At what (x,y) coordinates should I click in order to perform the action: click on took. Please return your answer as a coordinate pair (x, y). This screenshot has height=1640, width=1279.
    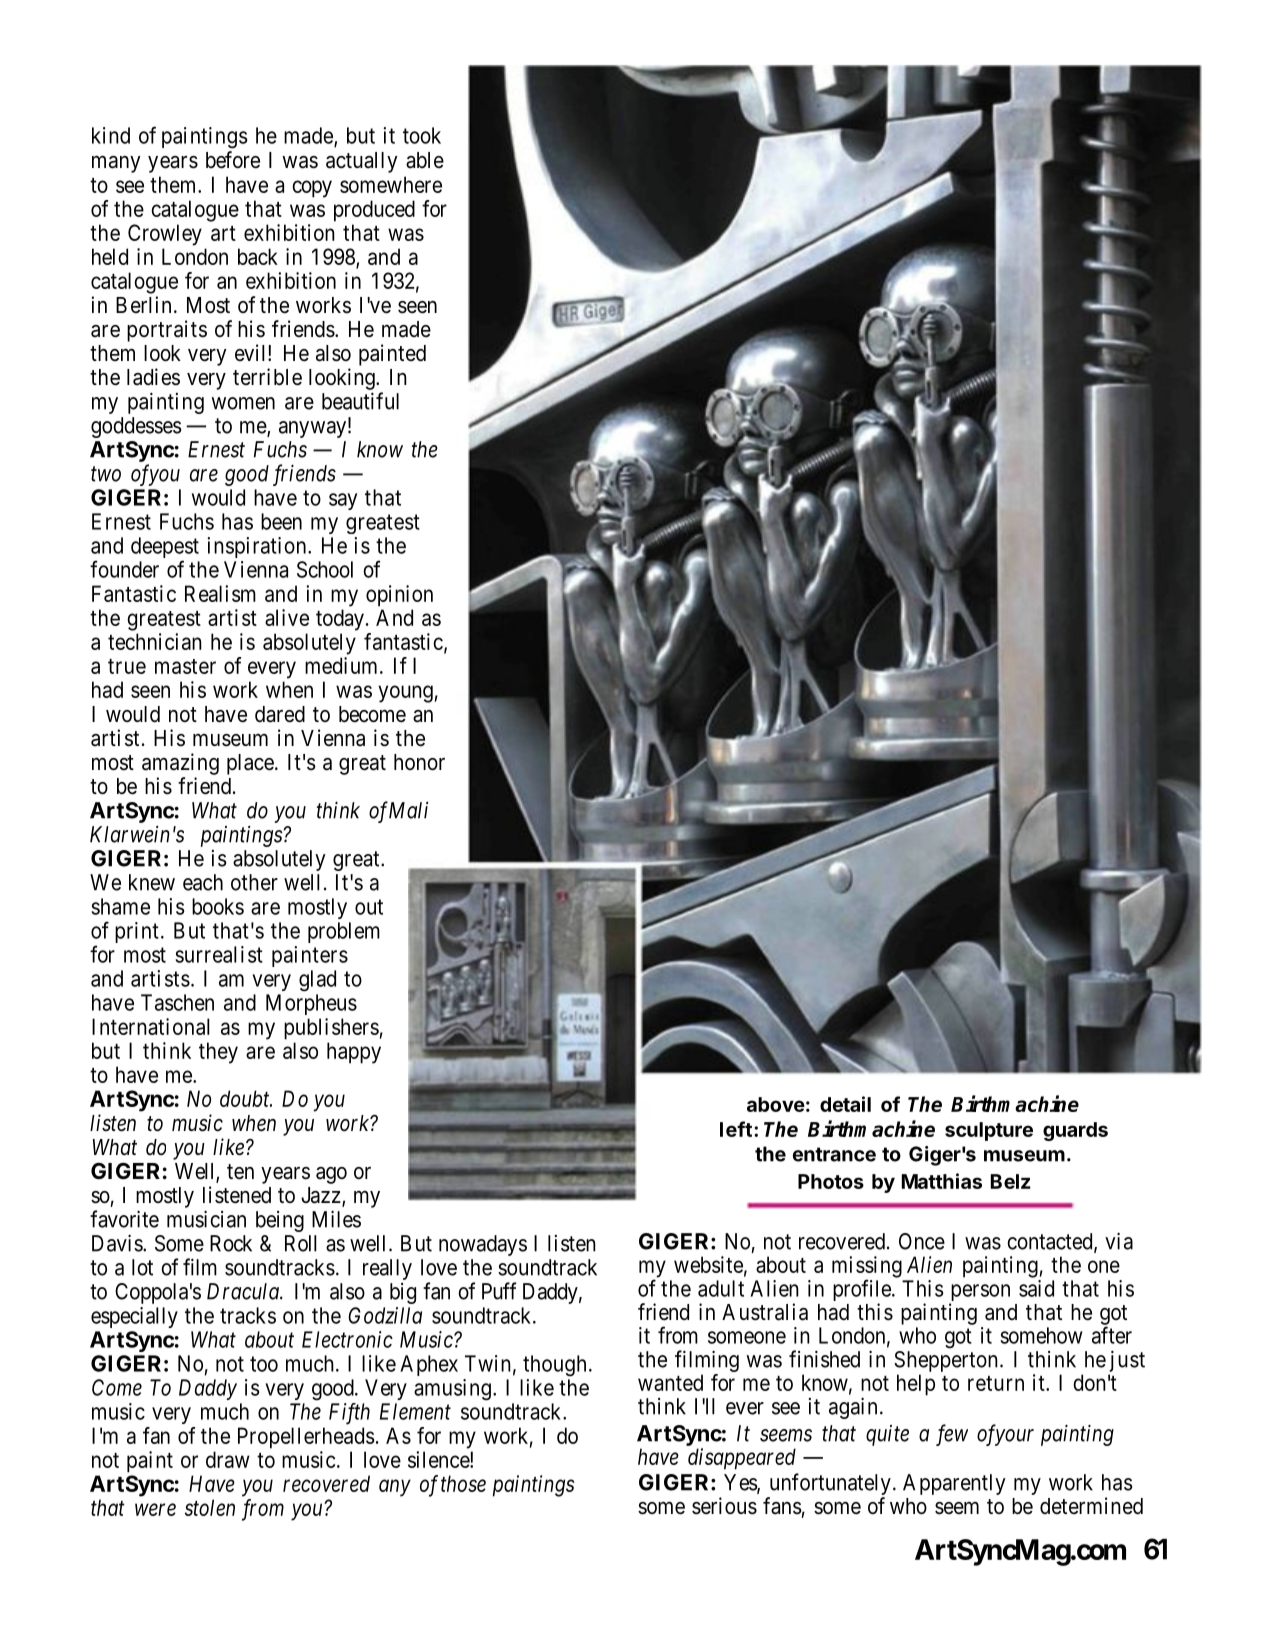
    Looking at the image, I should click on (422, 135).
